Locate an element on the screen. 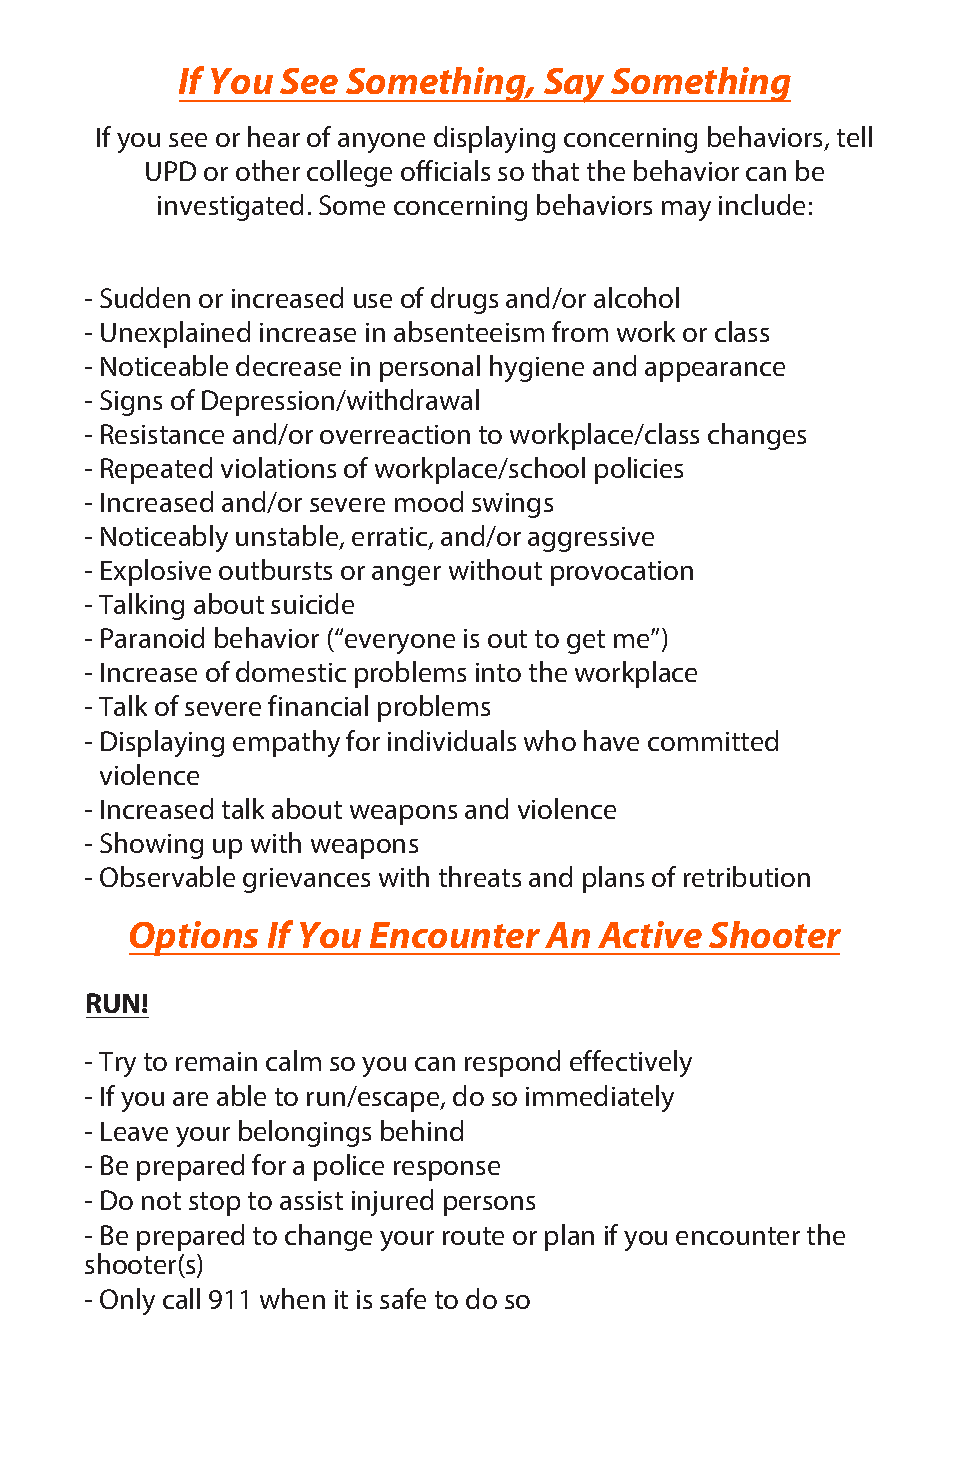 The height and width of the screenshot is (1473, 953). appearance is located at coordinates (715, 372).
